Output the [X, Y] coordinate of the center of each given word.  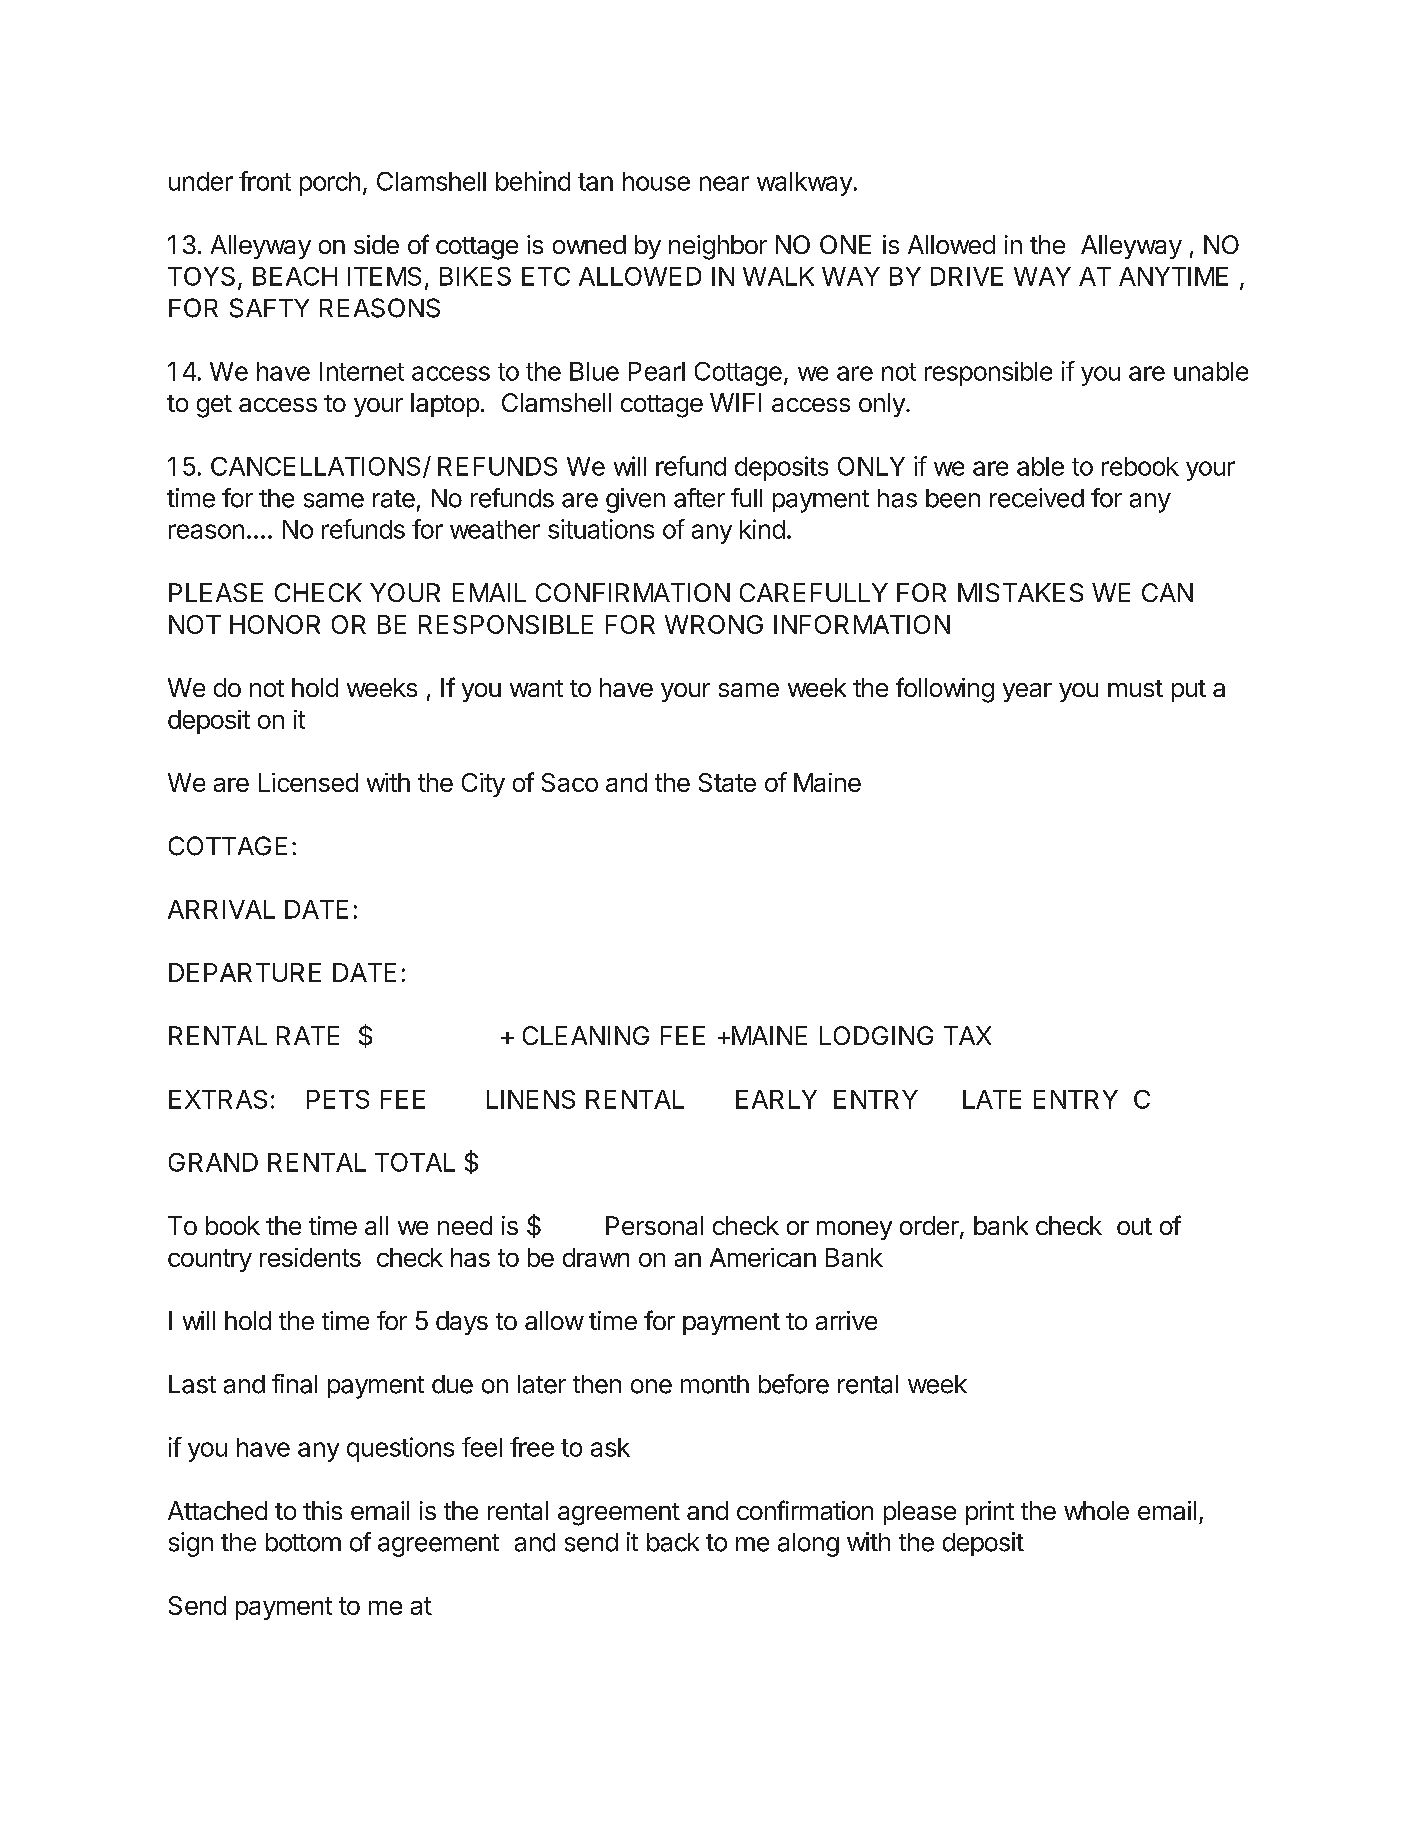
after [699, 498]
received [1037, 498]
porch [330, 184]
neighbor [718, 247]
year [1027, 692]
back [673, 1542]
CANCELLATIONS [317, 467]
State [727, 782]
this [322, 1510]
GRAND [213, 1162]
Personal [654, 1225]
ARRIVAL [221, 909]
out [1134, 1226]
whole [1096, 1510]
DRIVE [967, 276]
